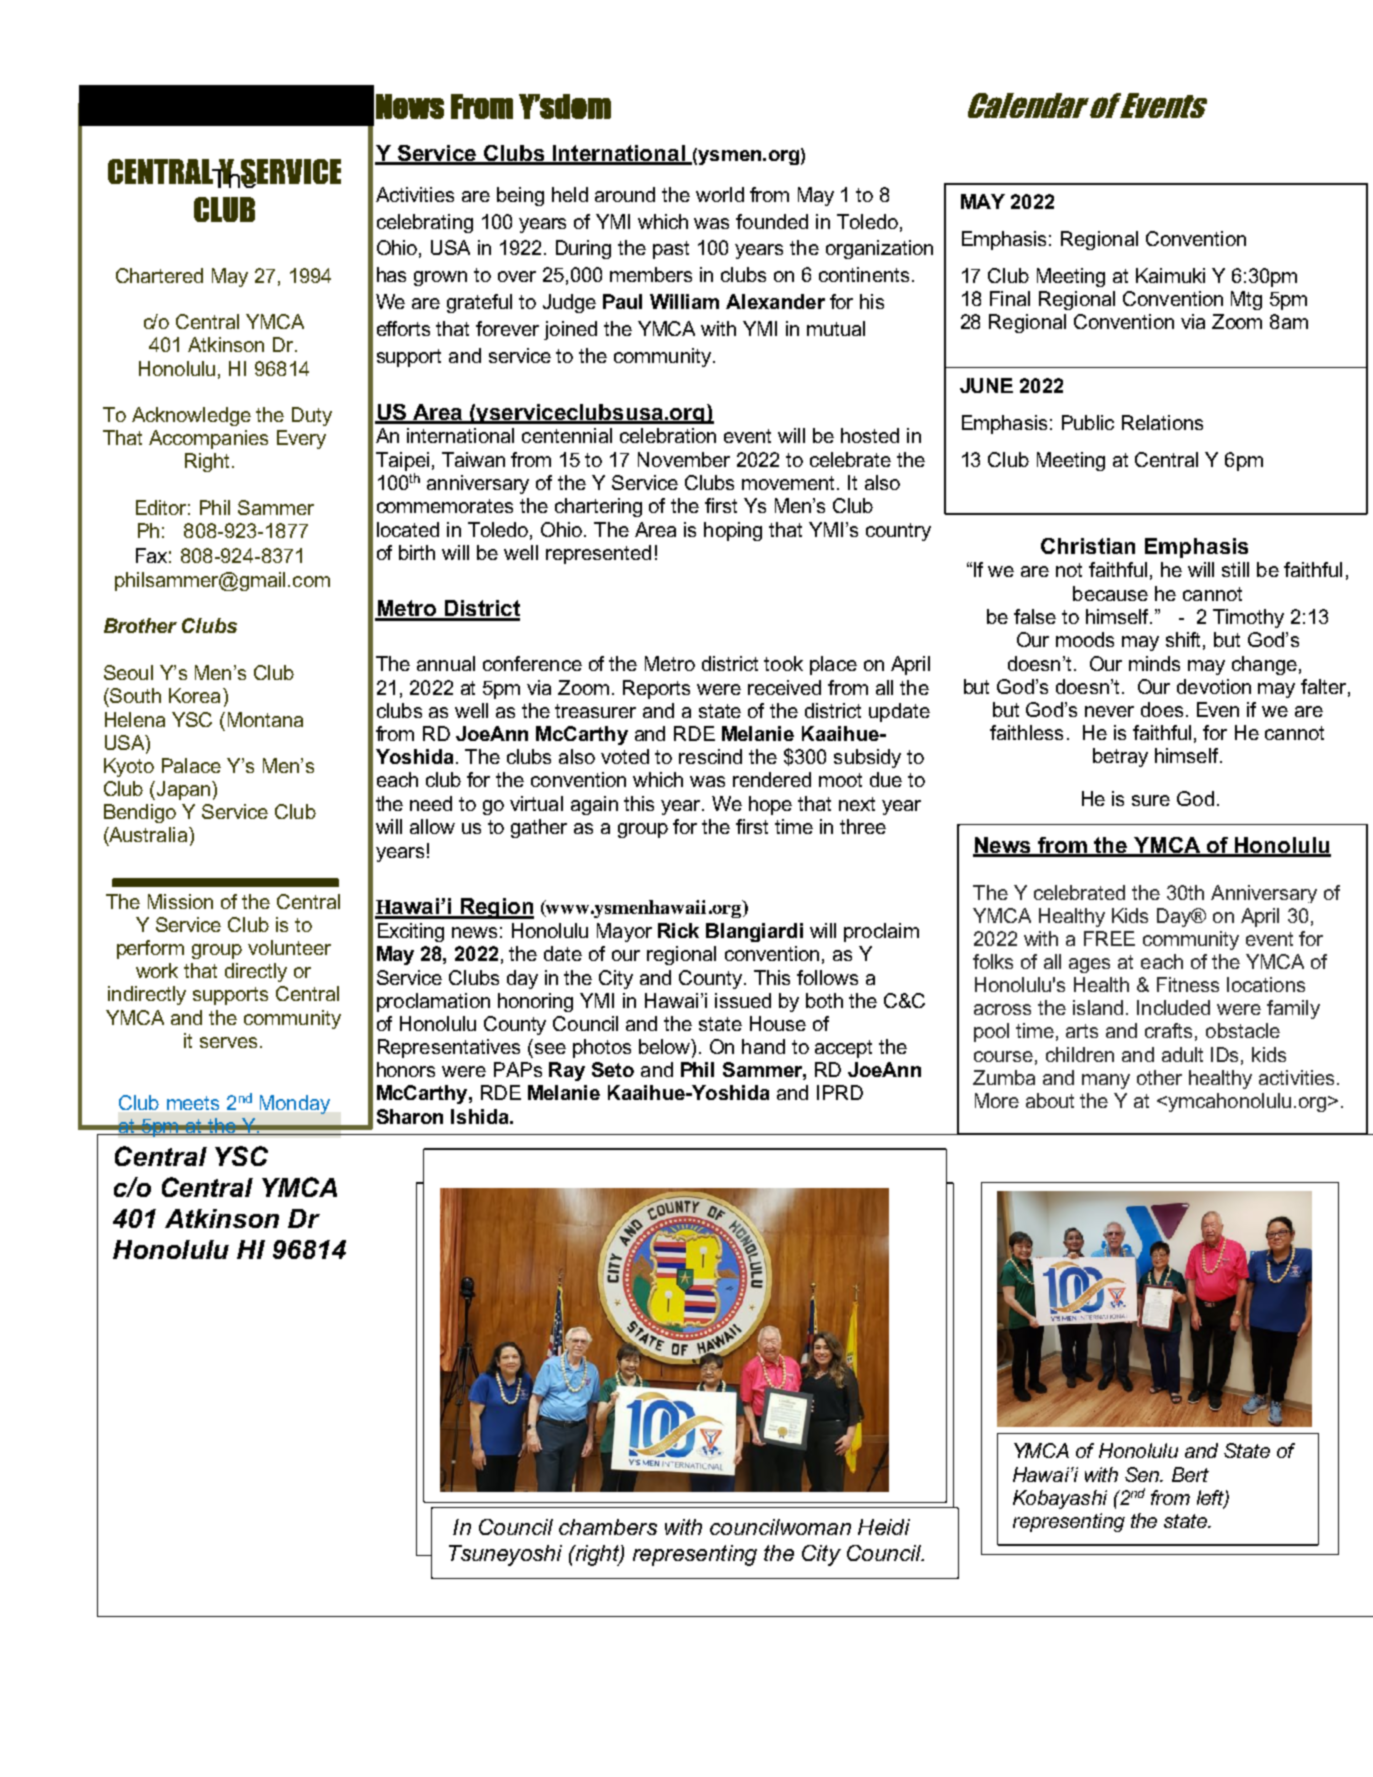  Describe the element at coordinates (408, 529) in the image. I see `located` at that location.
